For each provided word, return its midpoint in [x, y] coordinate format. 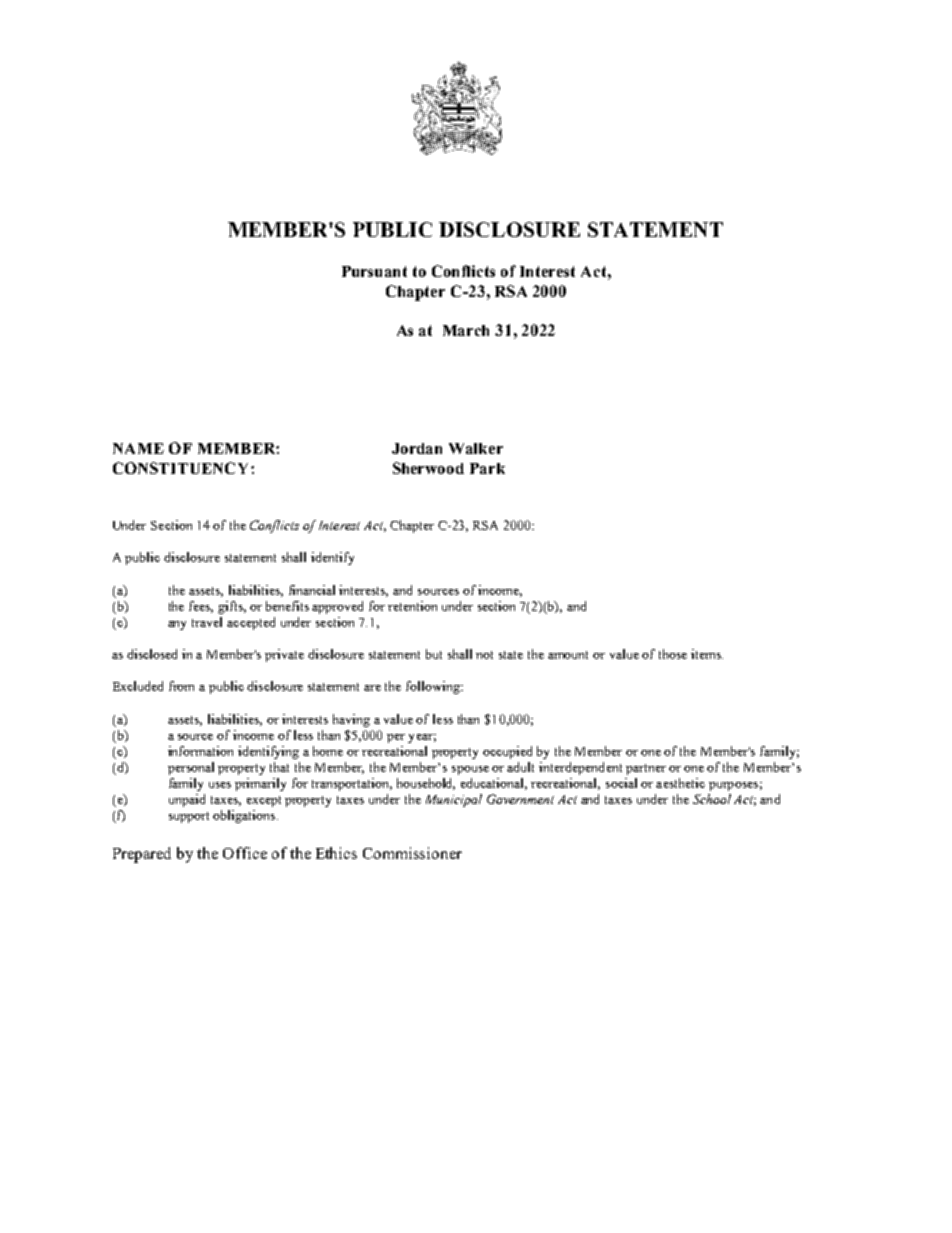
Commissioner [412, 853]
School [712, 799]
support [189, 817]
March [466, 330]
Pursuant [374, 271]
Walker [476, 448]
